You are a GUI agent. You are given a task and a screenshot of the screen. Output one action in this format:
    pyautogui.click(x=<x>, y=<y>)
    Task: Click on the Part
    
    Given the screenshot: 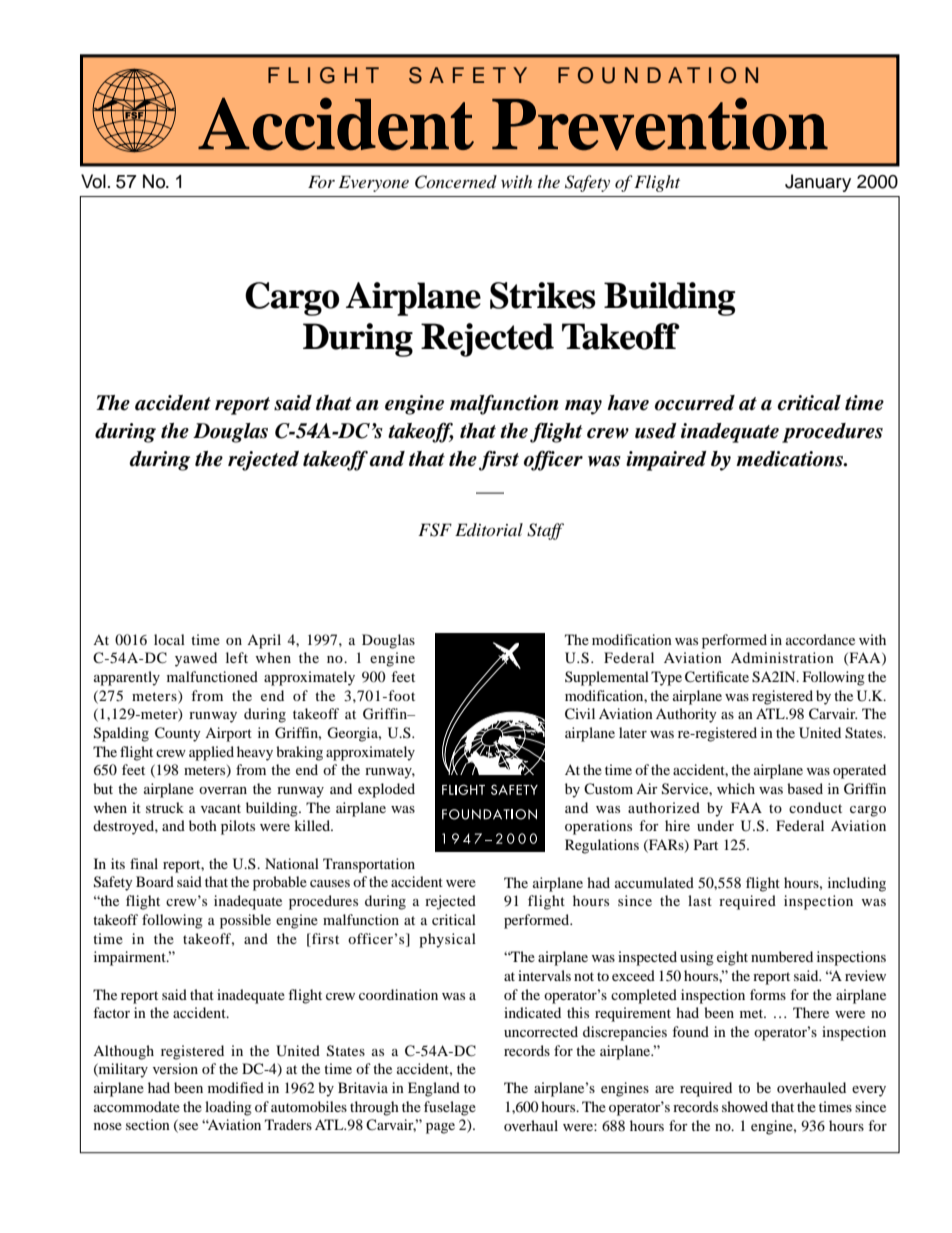 What is the action you would take?
    pyautogui.click(x=706, y=844)
